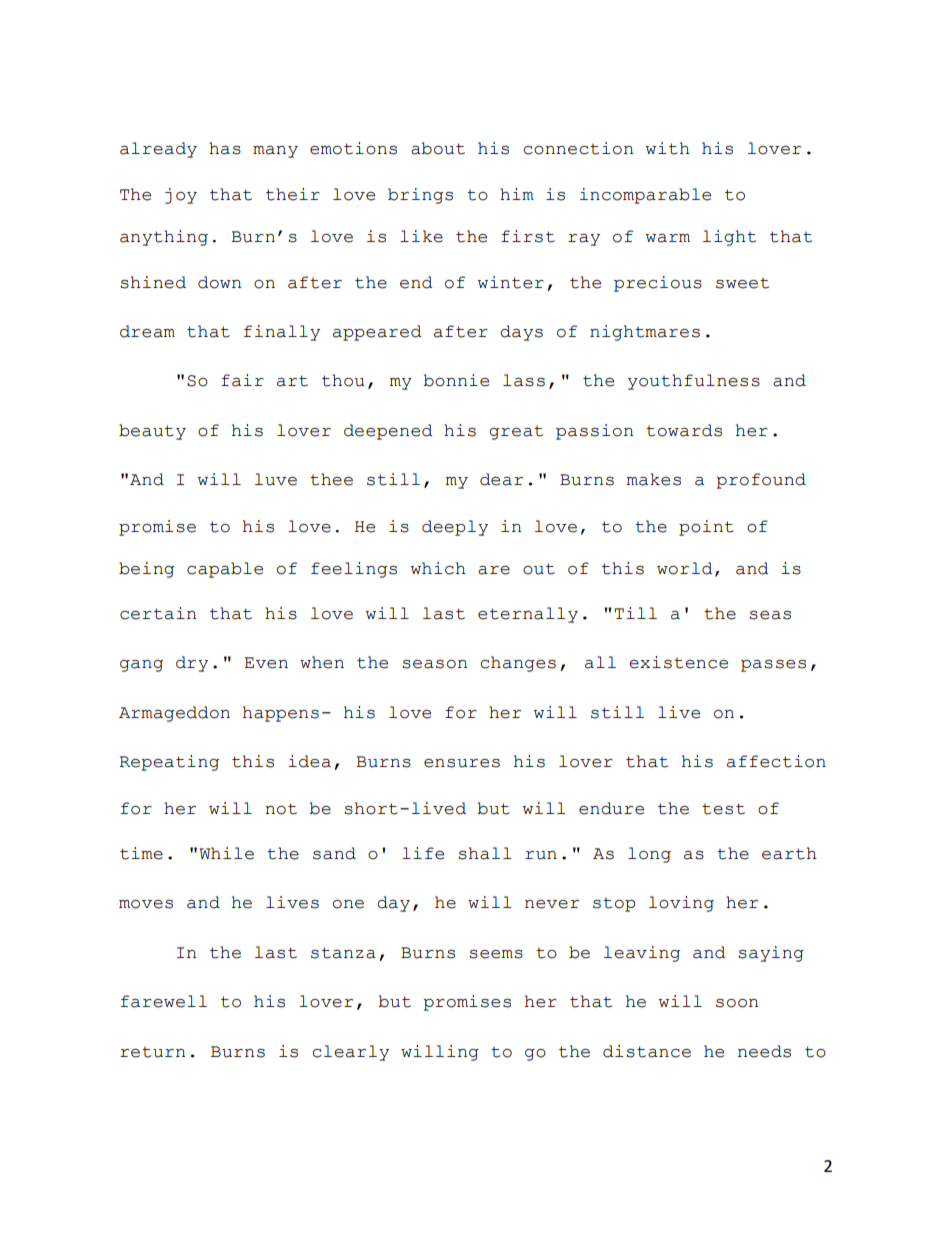  What do you see at coordinates (242, 380) in the screenshot?
I see `fair` at bounding box center [242, 380].
